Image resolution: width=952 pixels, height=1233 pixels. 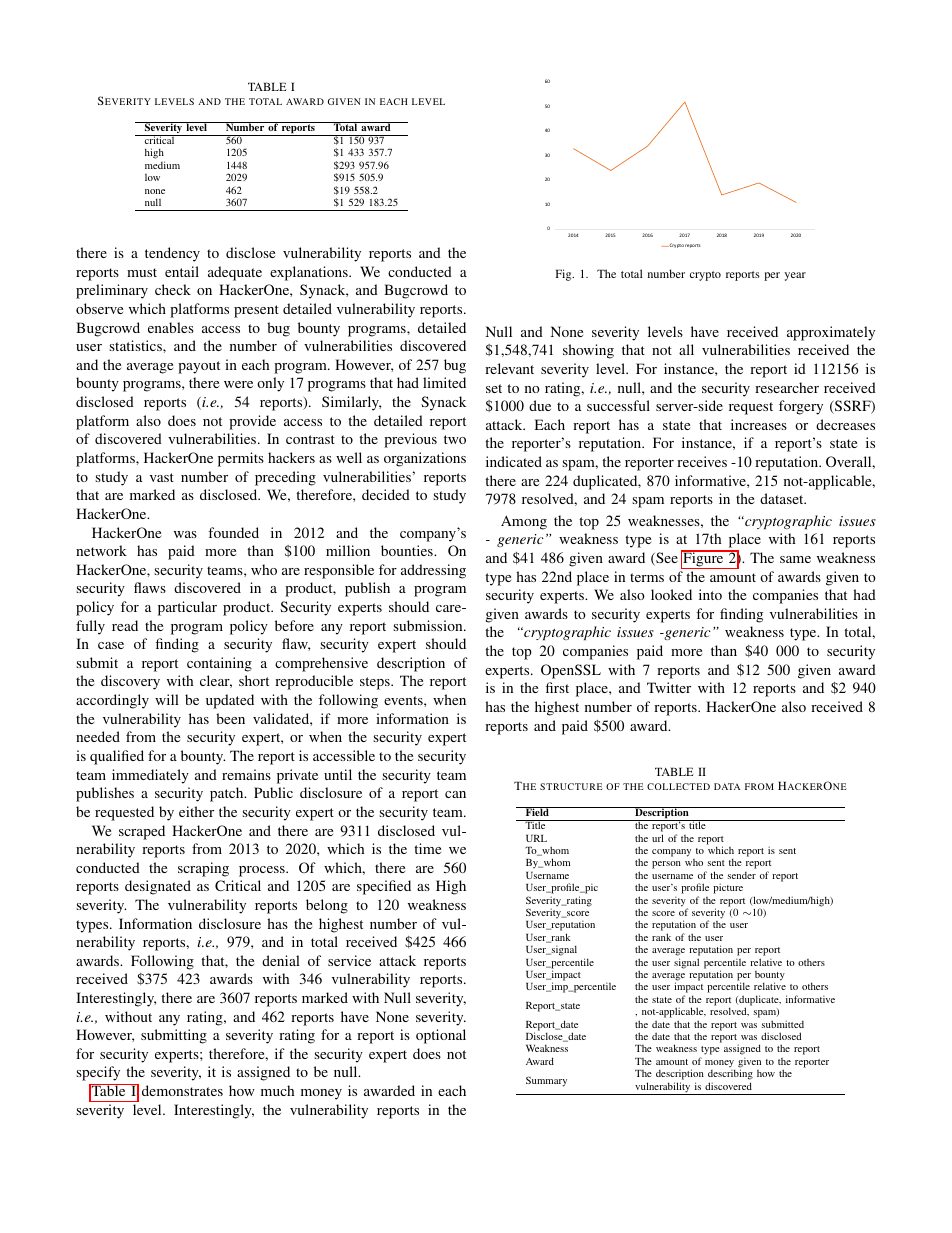 I want to click on year, so click(x=795, y=276).
